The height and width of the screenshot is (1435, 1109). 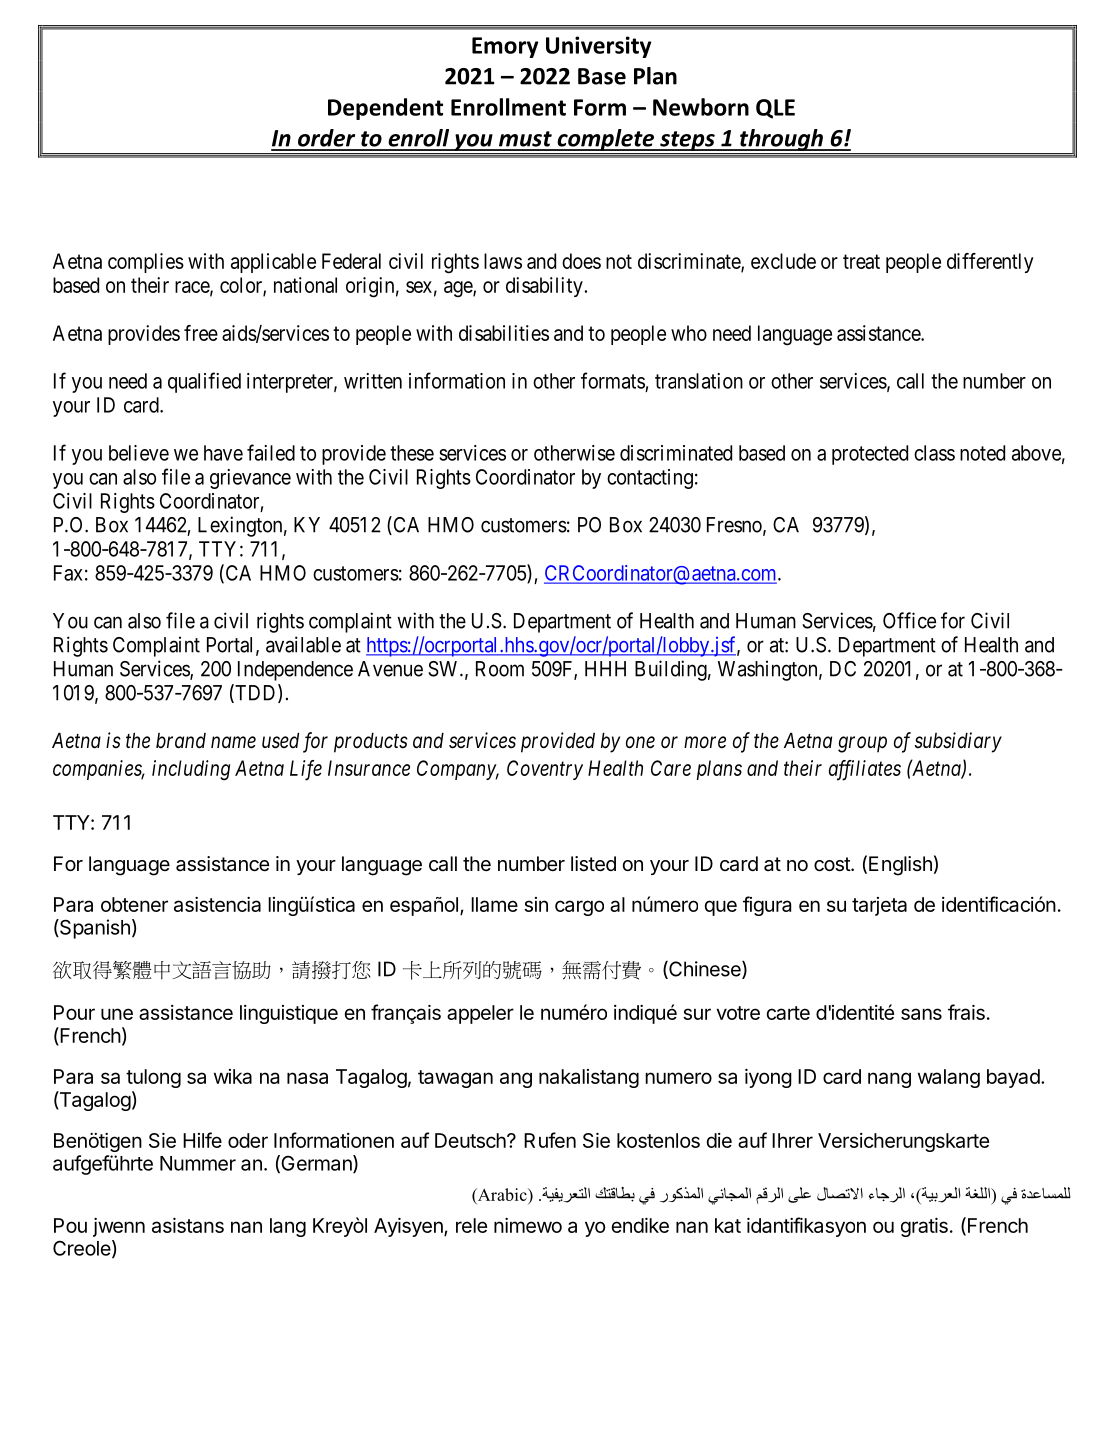 I want to click on through, so click(x=781, y=140).
